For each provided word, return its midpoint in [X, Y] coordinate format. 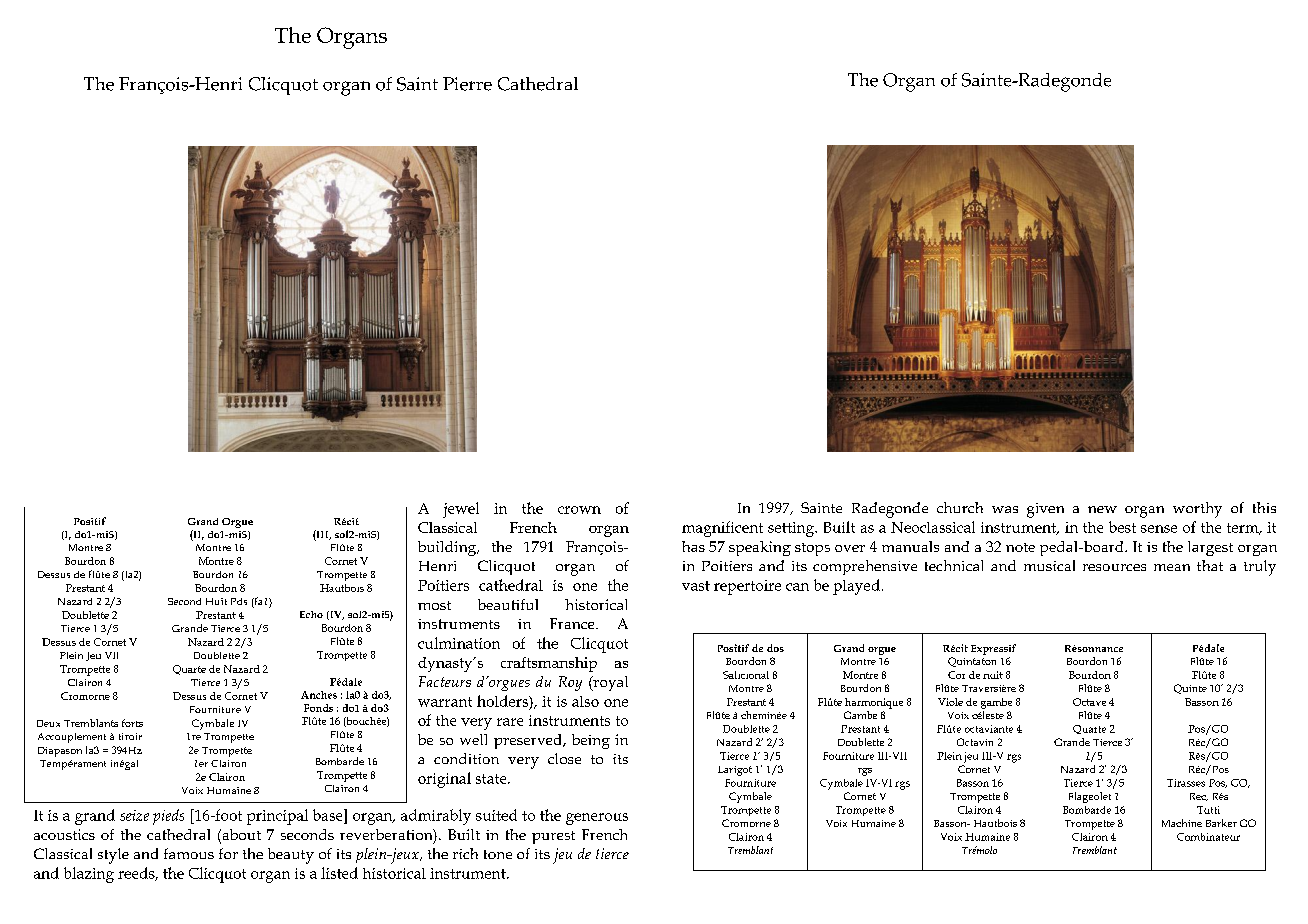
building [448, 548]
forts [132, 723]
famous [189, 853]
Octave [1089, 702]
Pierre [467, 84]
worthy [1197, 510]
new [1102, 509]
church [960, 507]
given [1045, 510]
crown [579, 510]
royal [609, 683]
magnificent [722, 529]
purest [553, 837]
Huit [216, 601]
